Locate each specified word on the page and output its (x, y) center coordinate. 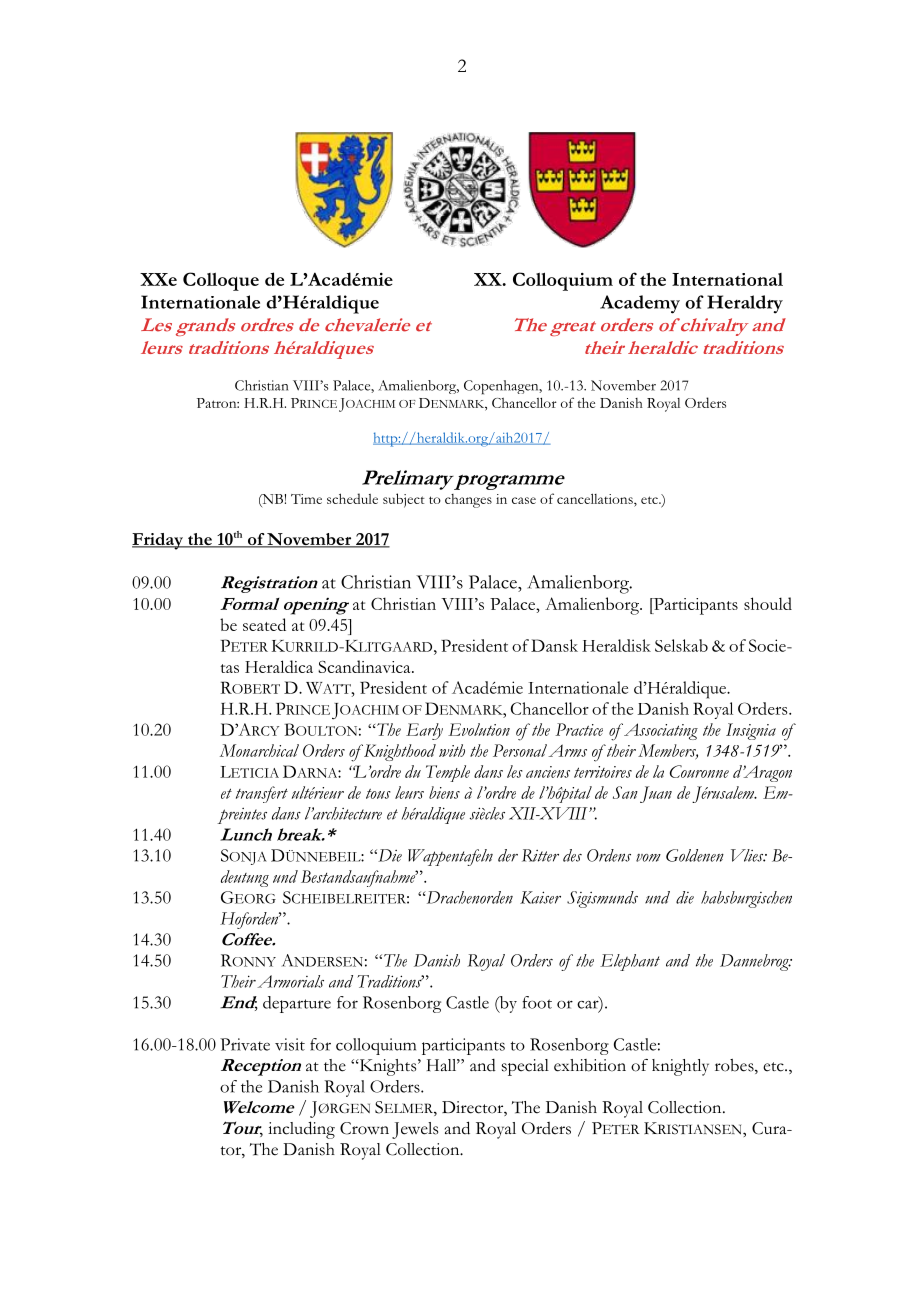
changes (468, 501)
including (301, 1130)
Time (306, 499)
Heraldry (745, 304)
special (525, 1067)
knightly (680, 1067)
